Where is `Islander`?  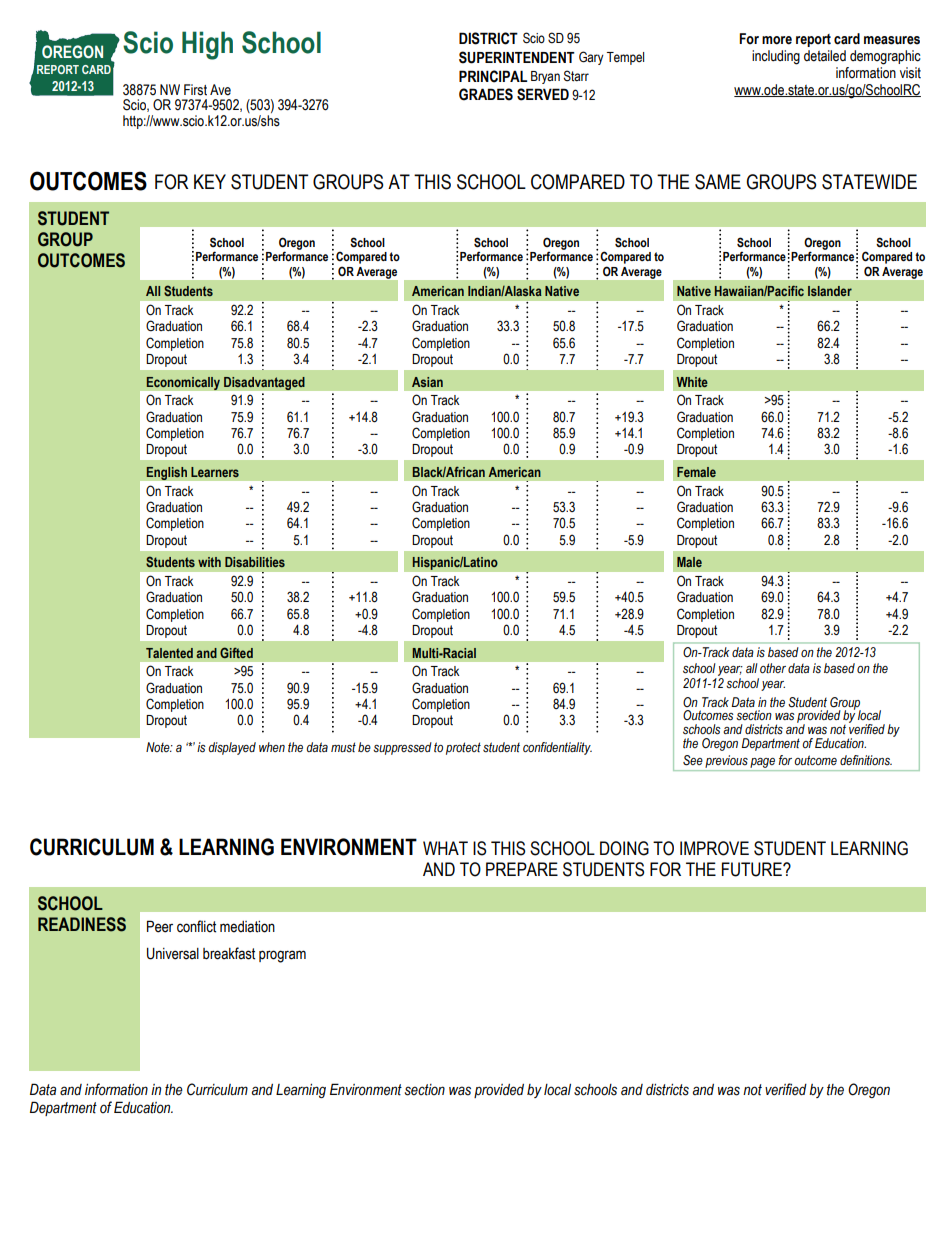 Islander is located at coordinates (830, 291).
